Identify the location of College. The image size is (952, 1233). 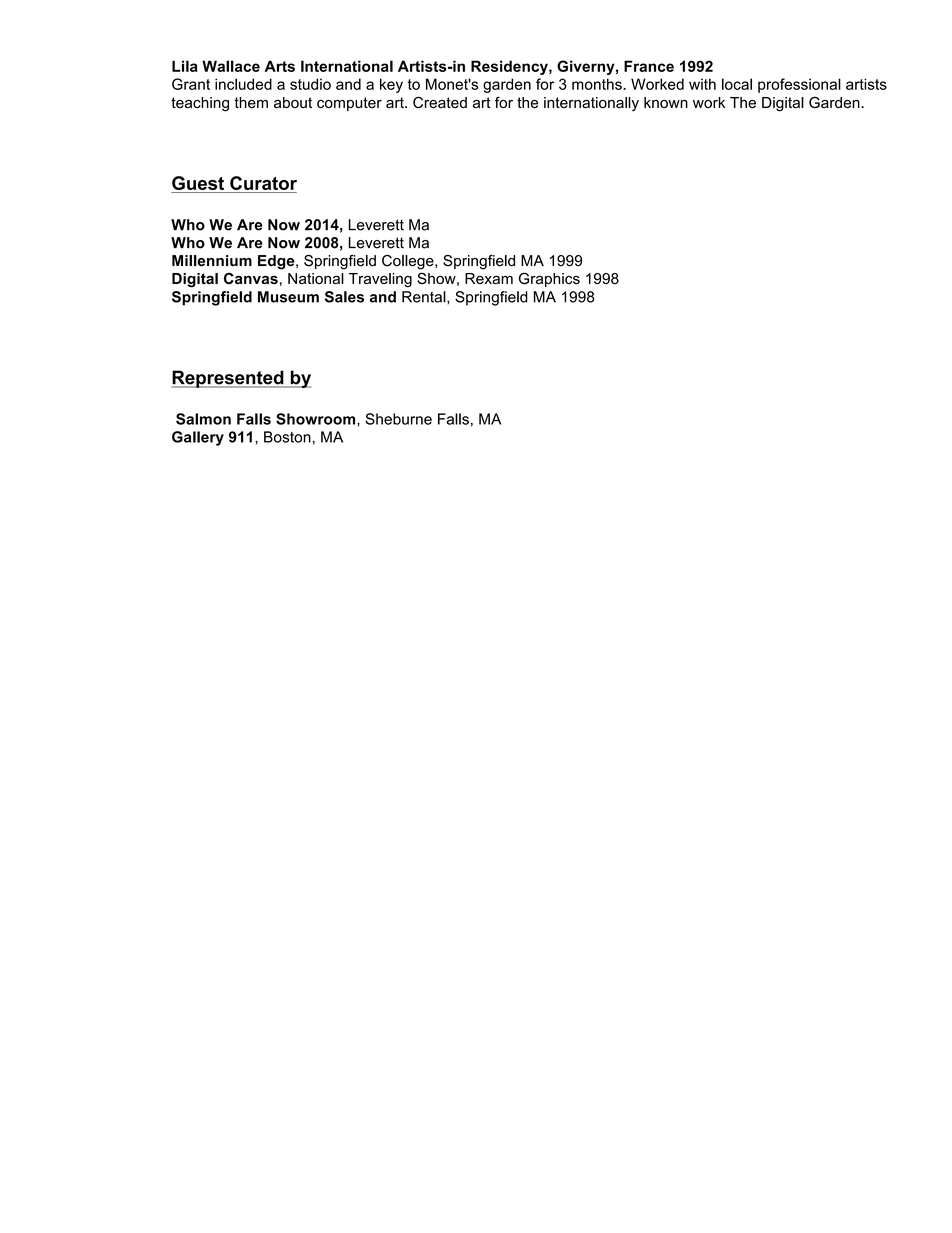
(409, 262).
